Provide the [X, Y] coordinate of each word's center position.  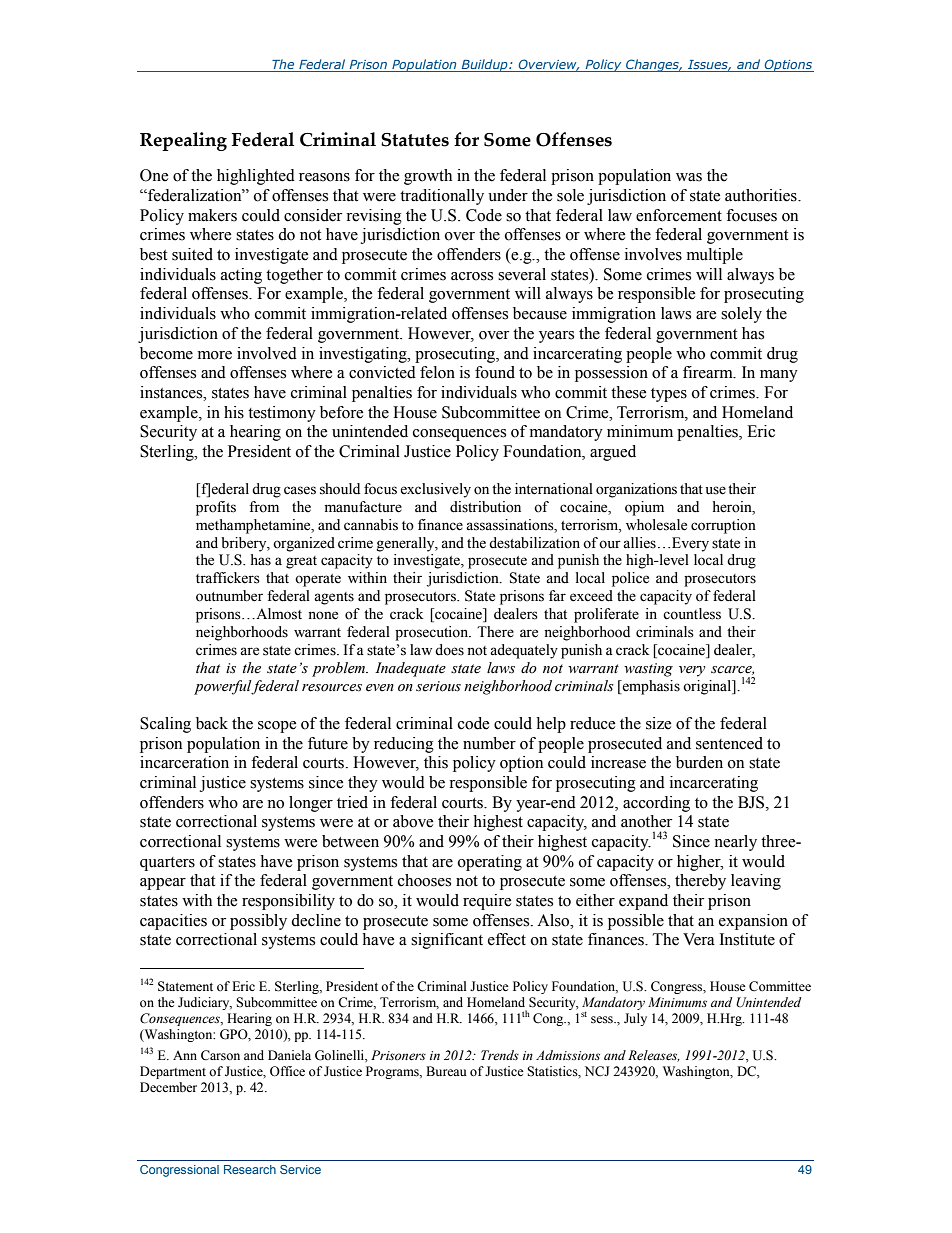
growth [428, 177]
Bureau [446, 1071]
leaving [756, 882]
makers [212, 215]
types [669, 395]
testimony [282, 414]
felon [437, 372]
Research [250, 1169]
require [487, 902]
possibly [258, 922]
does [449, 650]
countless [692, 614]
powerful [223, 687]
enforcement [679, 215]
